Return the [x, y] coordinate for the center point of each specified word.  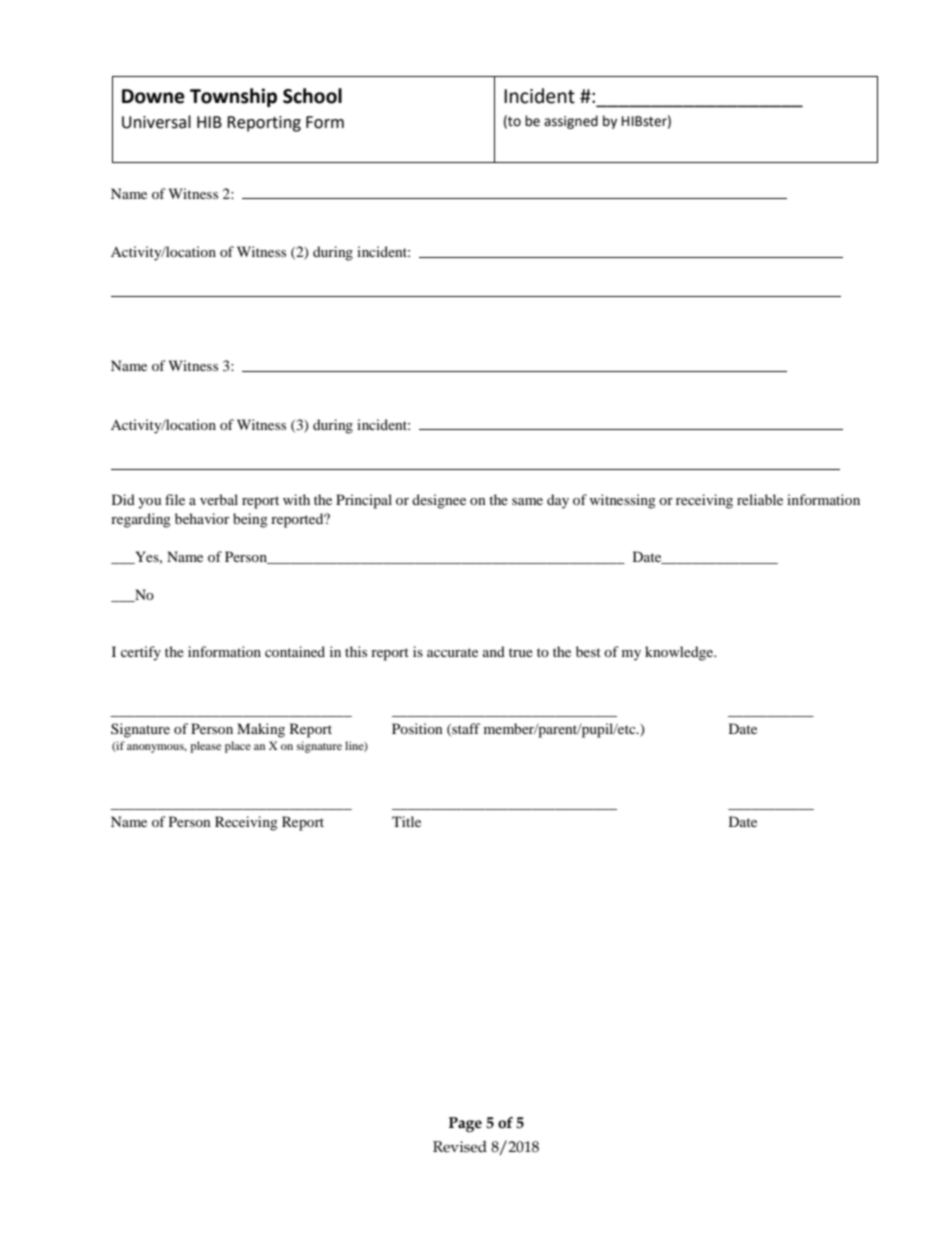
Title [406, 821]
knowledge [680, 653]
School [312, 96]
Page [465, 1124]
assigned [571, 122]
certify [141, 653]
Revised [460, 1147]
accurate [452, 652]
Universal [156, 122]
